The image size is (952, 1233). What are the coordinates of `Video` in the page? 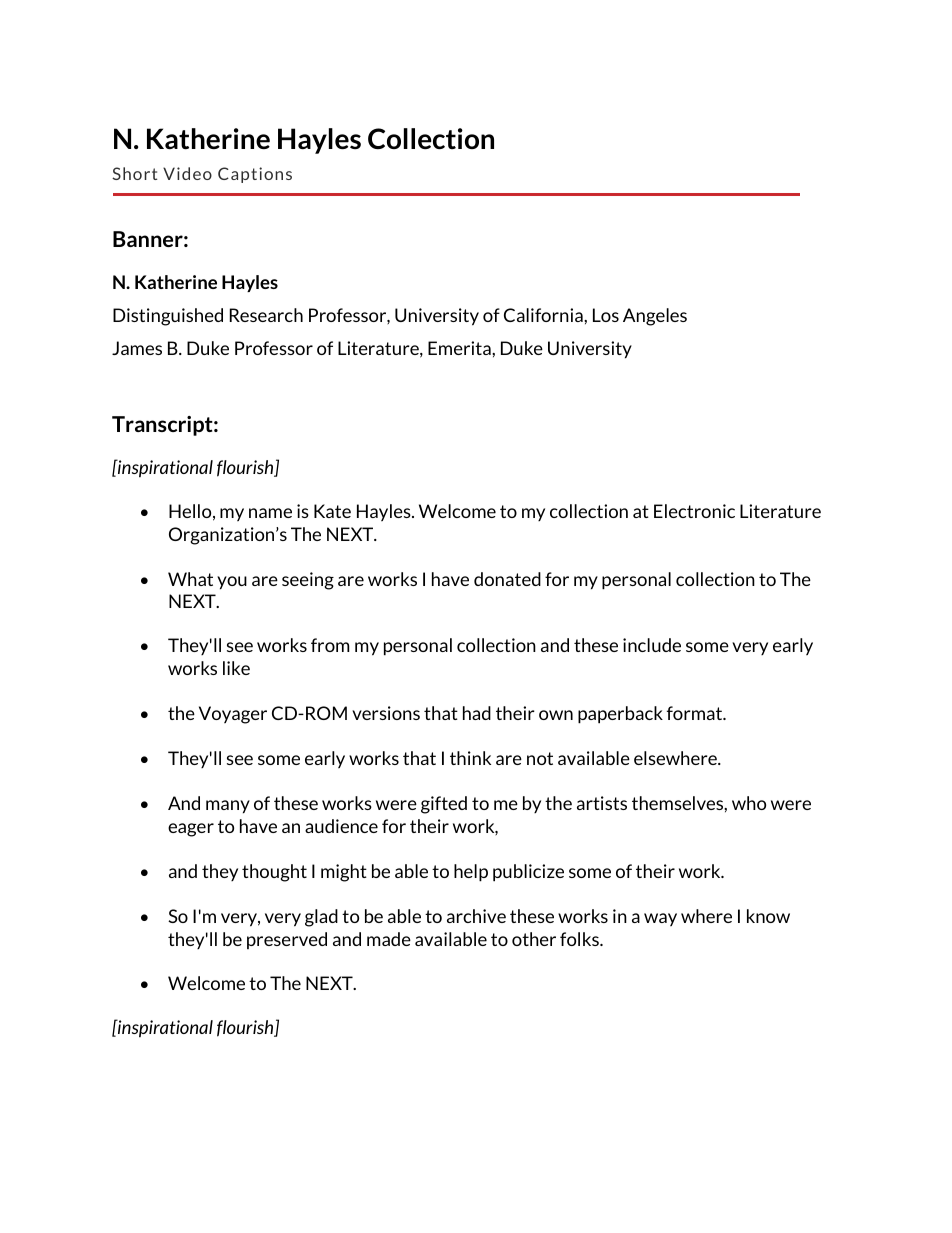 It's located at (187, 173).
